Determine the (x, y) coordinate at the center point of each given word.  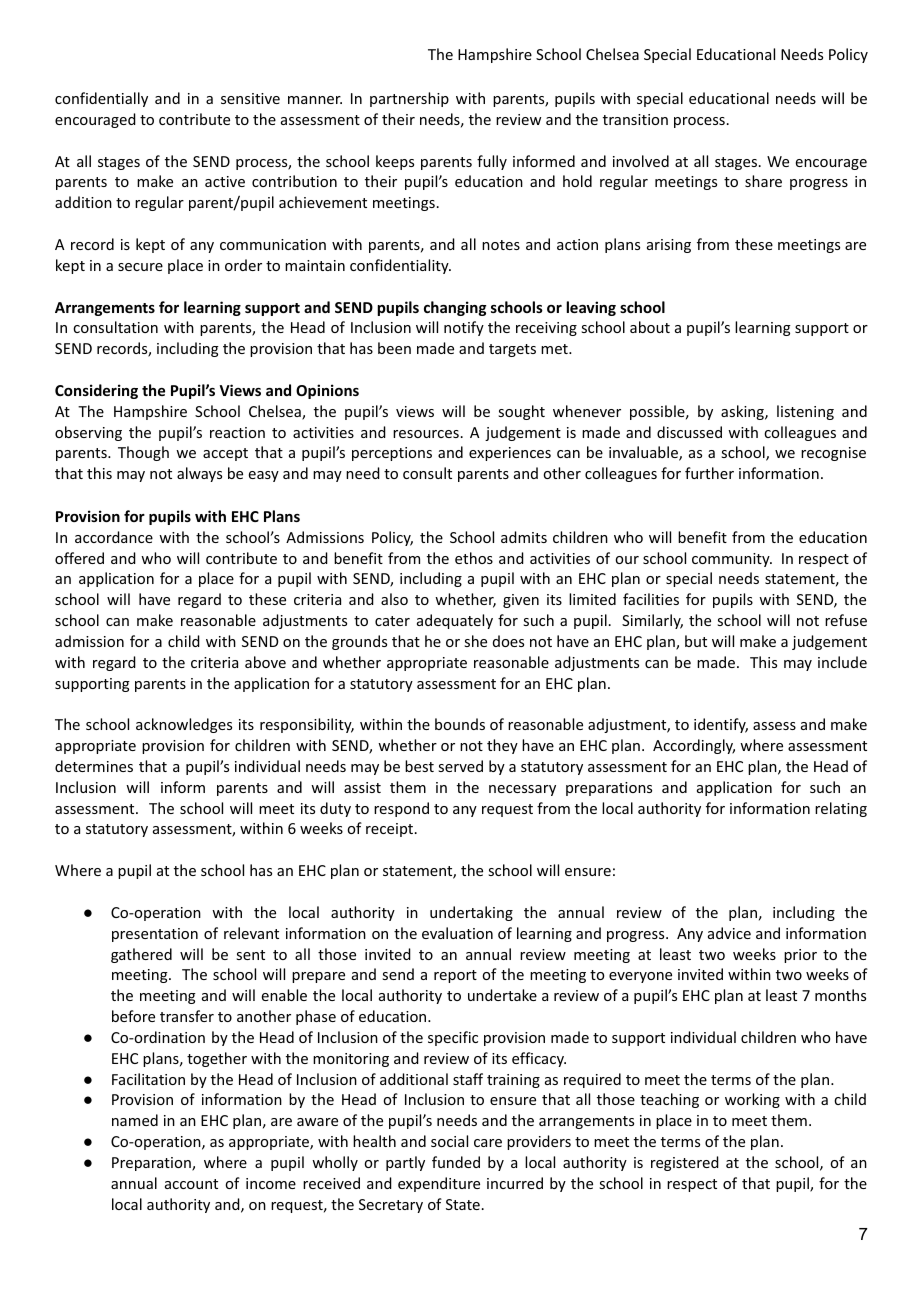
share (763, 181)
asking (743, 412)
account (191, 1184)
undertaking (471, 913)
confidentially (101, 99)
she (475, 641)
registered (685, 1163)
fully (492, 162)
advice (729, 933)
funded (456, 1162)
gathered (141, 955)
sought (521, 412)
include (842, 662)
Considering (96, 391)
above (265, 662)
